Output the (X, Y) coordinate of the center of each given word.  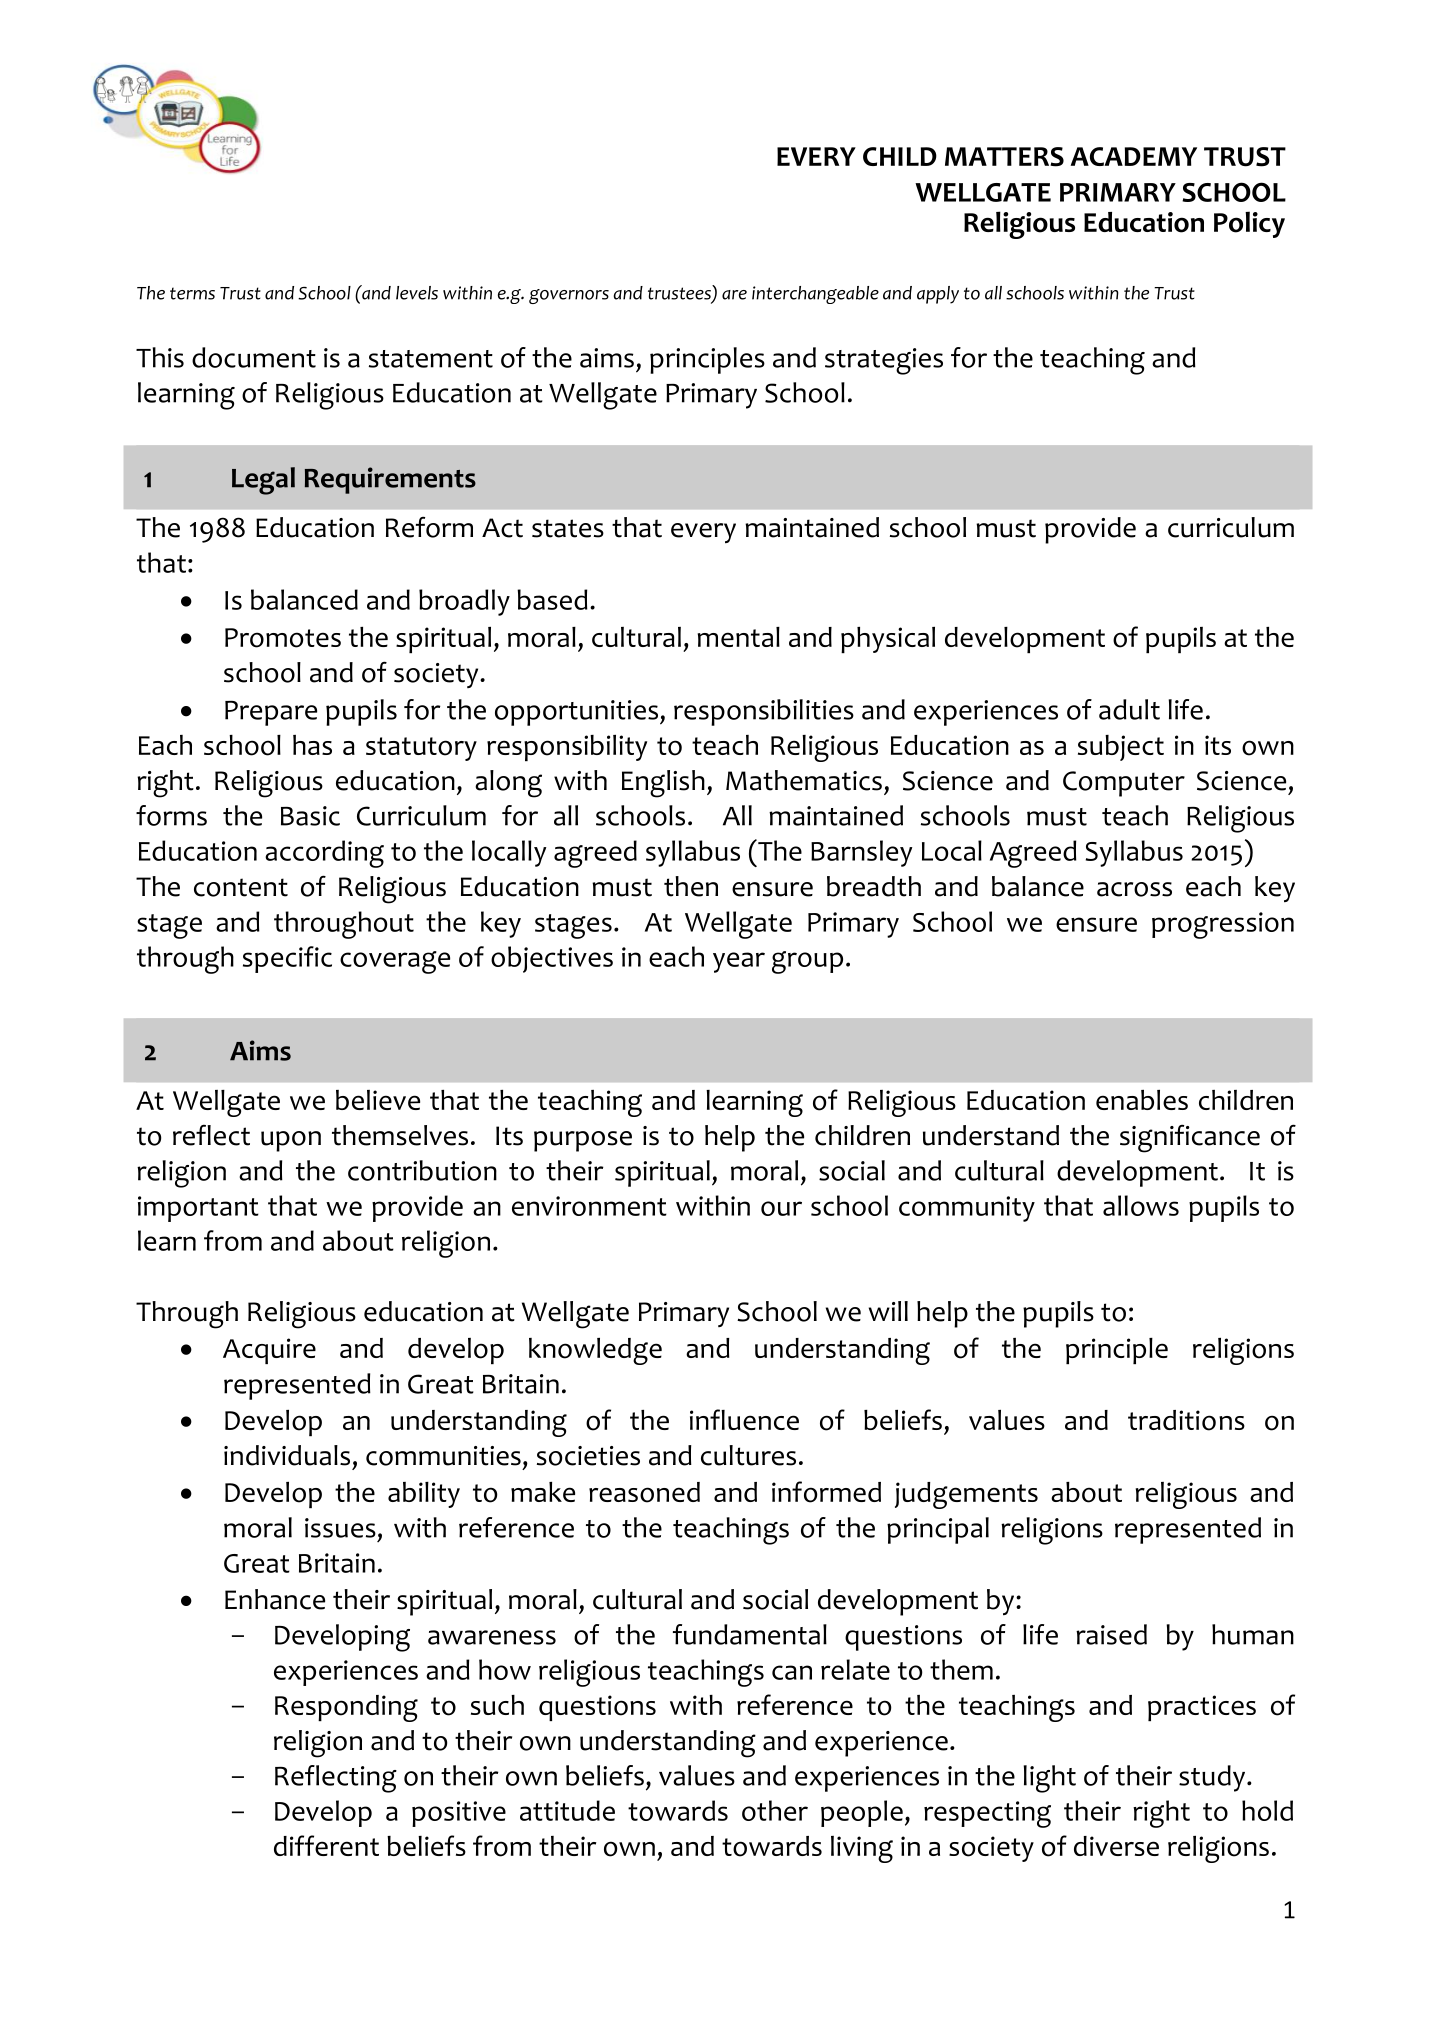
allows (1141, 1205)
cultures (748, 1455)
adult (1129, 709)
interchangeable (815, 295)
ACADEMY (1134, 156)
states (568, 528)
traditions (1186, 1420)
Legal (263, 481)
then (691, 886)
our (781, 1208)
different (326, 1845)
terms (192, 293)
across (1134, 889)
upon (291, 1141)
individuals (287, 1455)
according (324, 854)
